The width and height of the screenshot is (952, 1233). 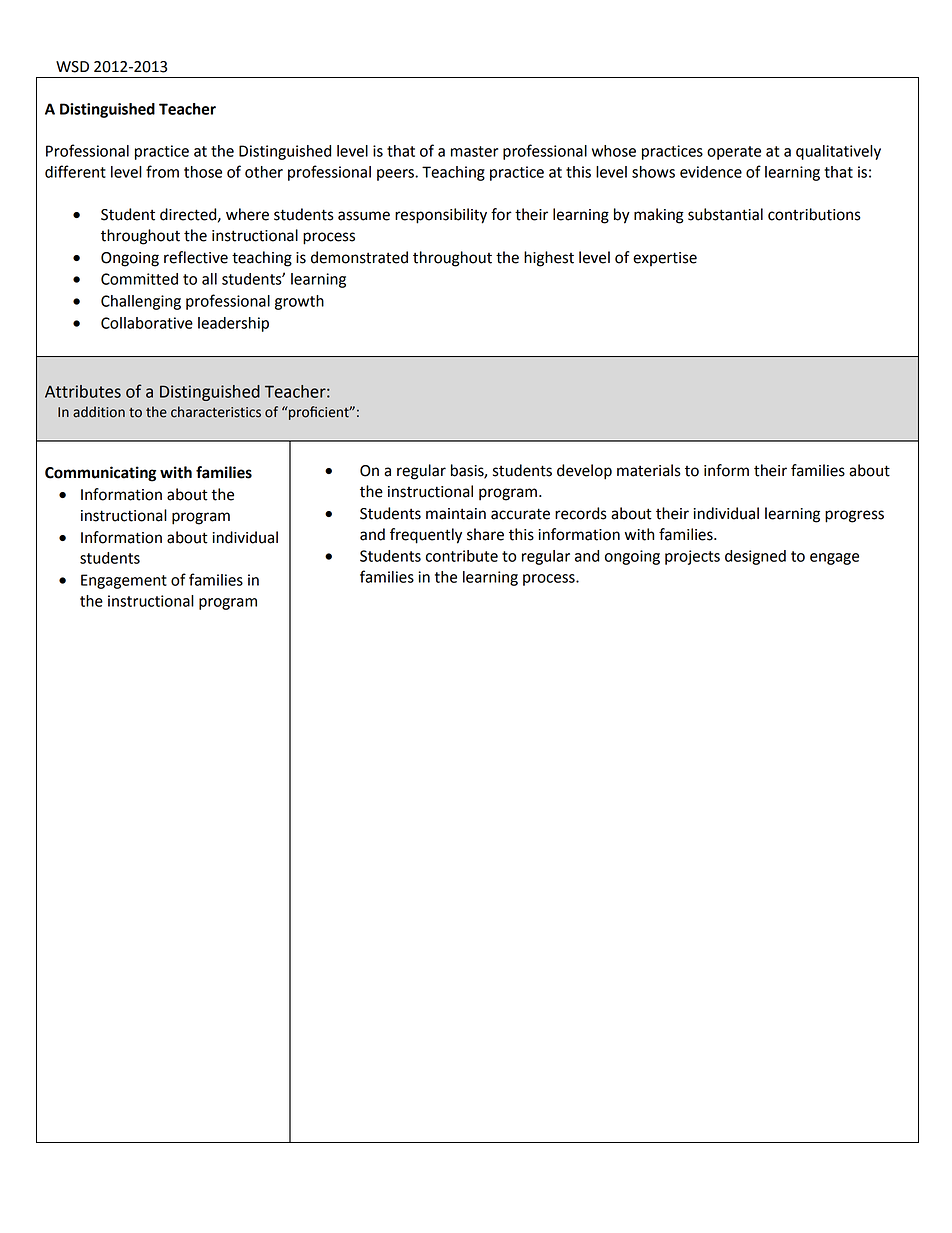 I want to click on frequently, so click(x=426, y=536).
